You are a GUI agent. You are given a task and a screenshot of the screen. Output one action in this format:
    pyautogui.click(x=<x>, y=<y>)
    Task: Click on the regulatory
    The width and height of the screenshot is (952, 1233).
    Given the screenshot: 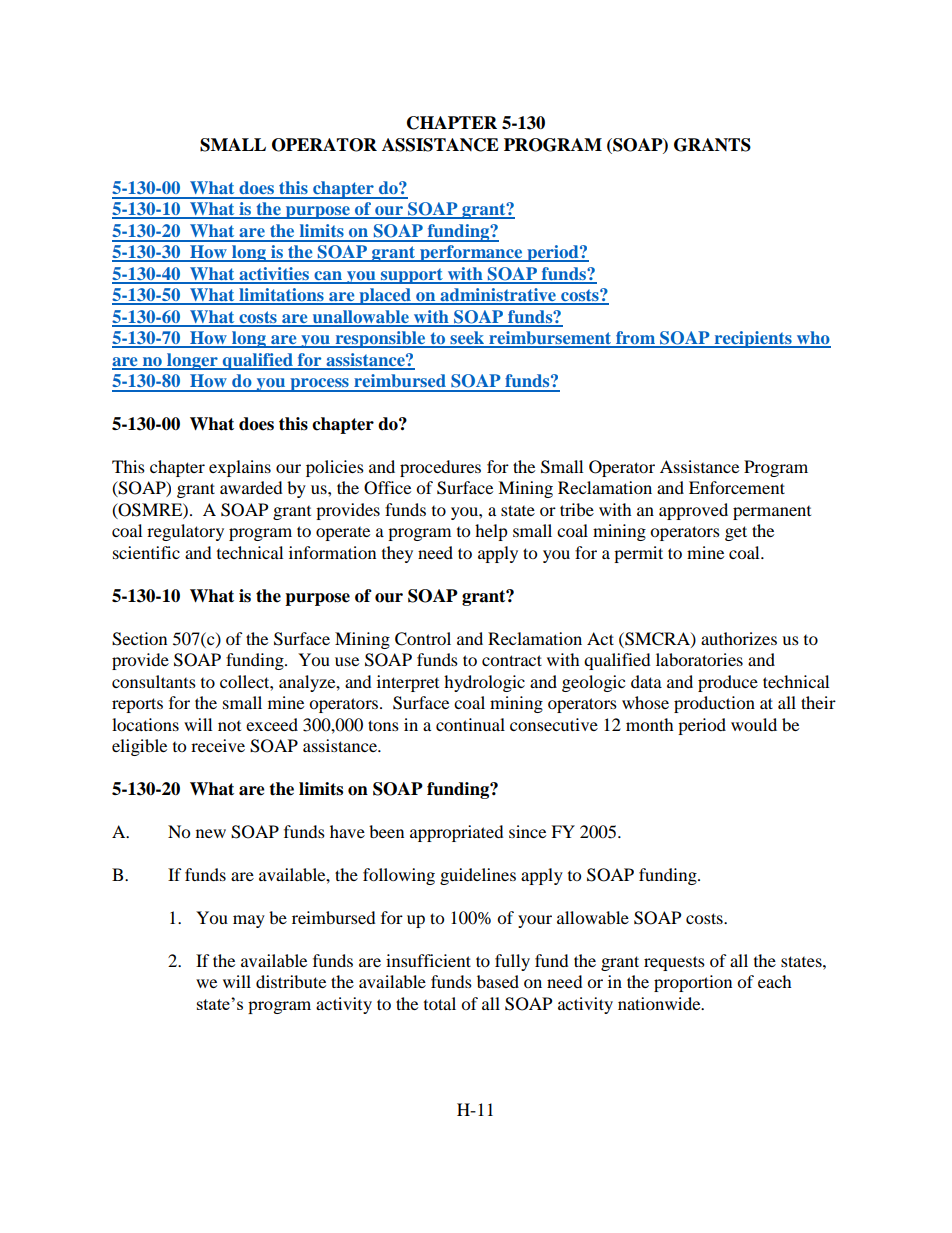 What is the action you would take?
    pyautogui.click(x=185, y=532)
